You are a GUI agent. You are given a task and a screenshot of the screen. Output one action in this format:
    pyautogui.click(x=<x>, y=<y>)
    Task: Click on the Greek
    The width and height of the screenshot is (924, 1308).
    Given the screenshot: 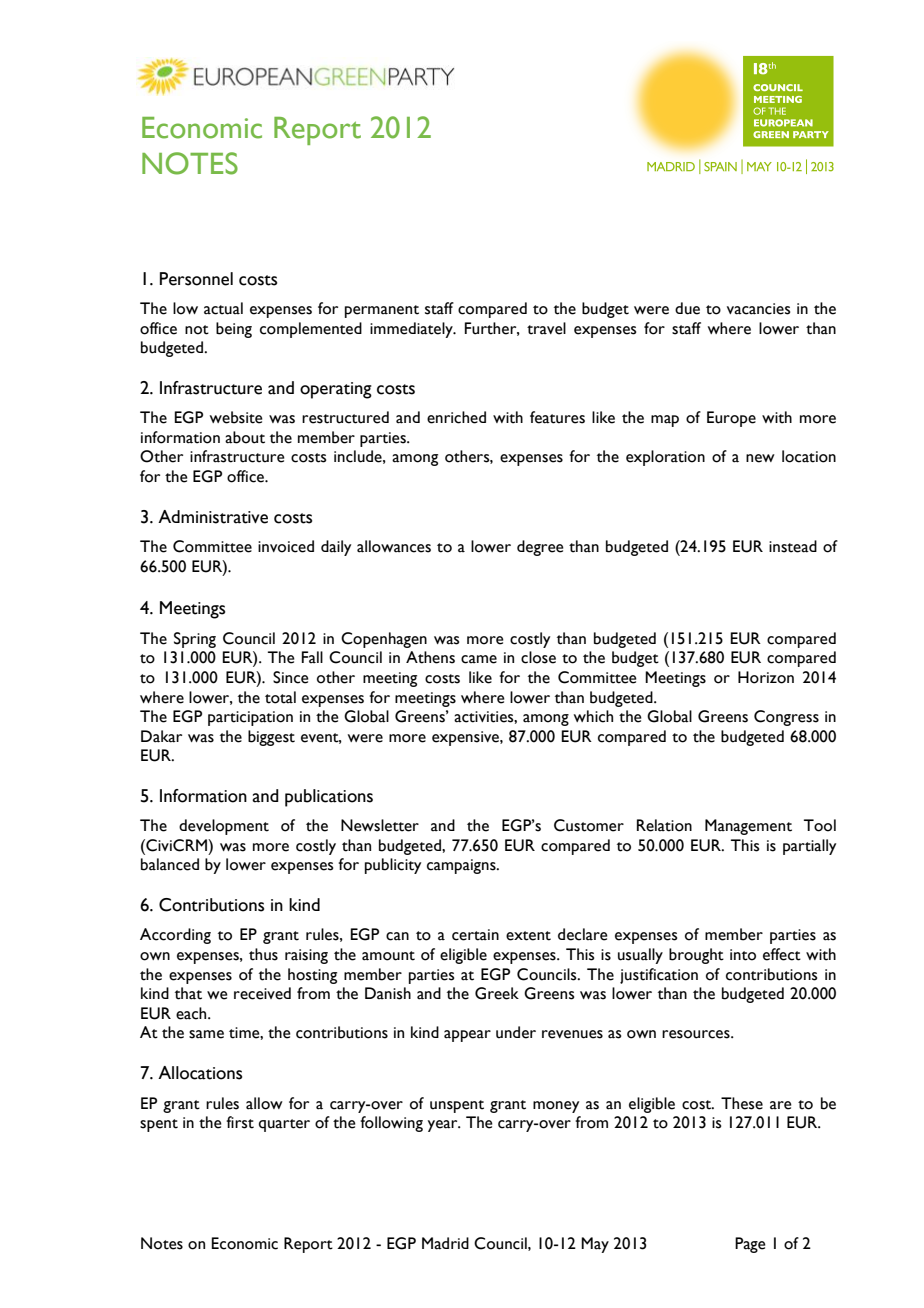 What is the action you would take?
    pyautogui.click(x=497, y=993)
